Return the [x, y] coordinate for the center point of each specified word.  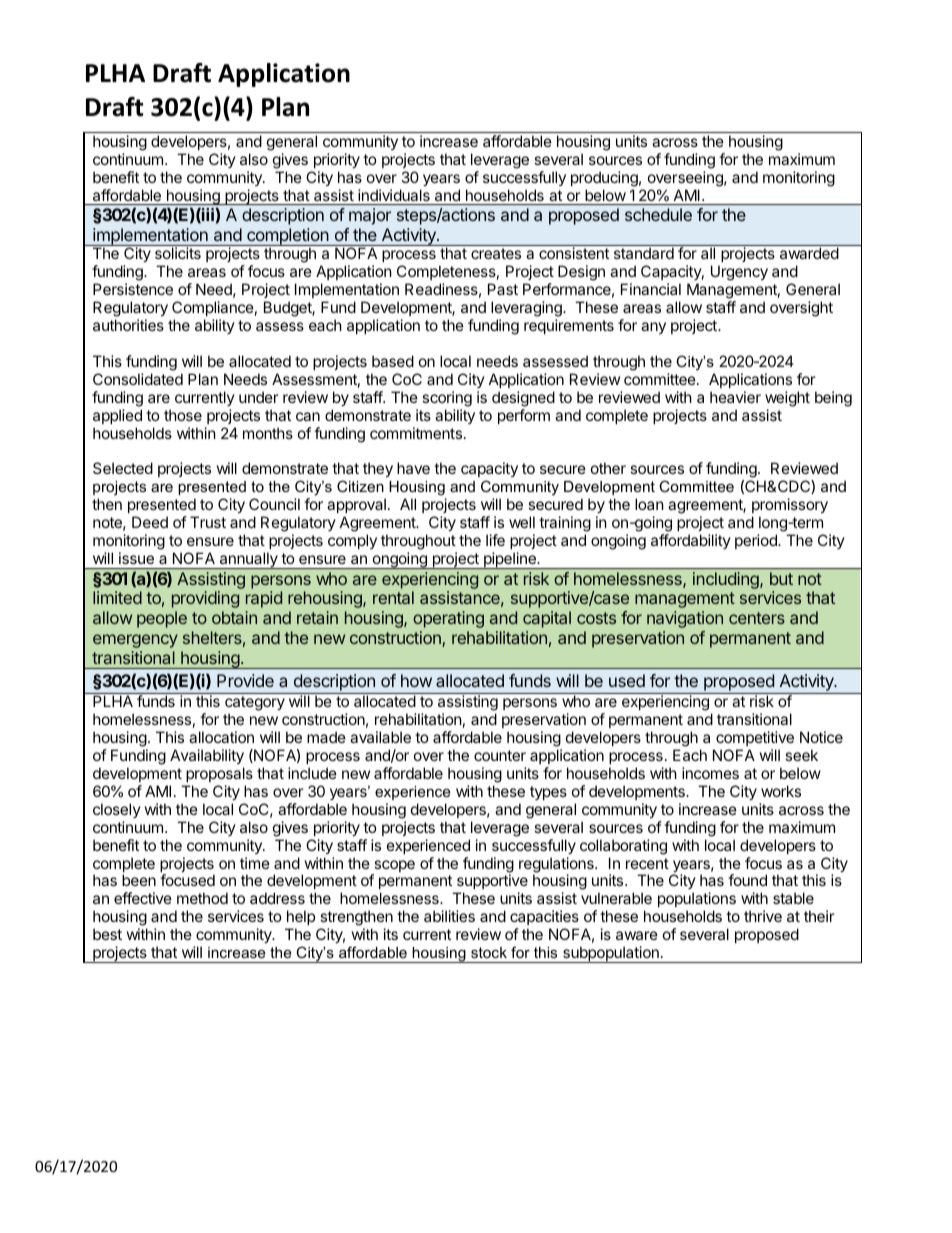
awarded [809, 253]
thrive [763, 916]
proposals [219, 774]
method [202, 898]
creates [496, 253]
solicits [178, 253]
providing [205, 599]
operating [448, 619]
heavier [735, 397]
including [727, 580]
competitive [755, 738]
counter [500, 755]
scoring [447, 399]
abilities [449, 916]
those [183, 415]
